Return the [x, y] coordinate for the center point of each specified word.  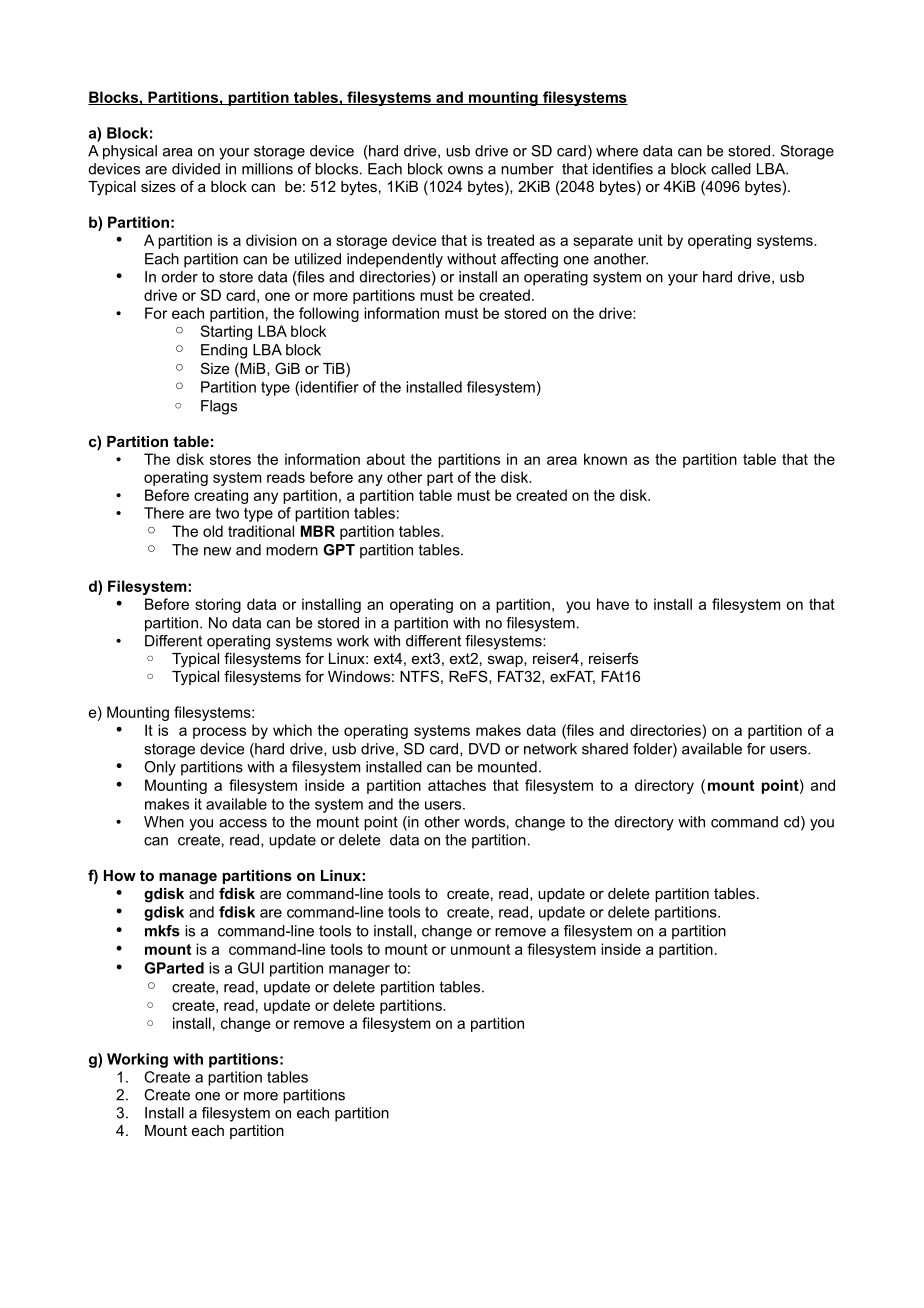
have [613, 604]
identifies [623, 169]
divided [196, 169]
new [217, 551]
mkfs [162, 931]
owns [465, 170]
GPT [339, 550]
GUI [251, 968]
